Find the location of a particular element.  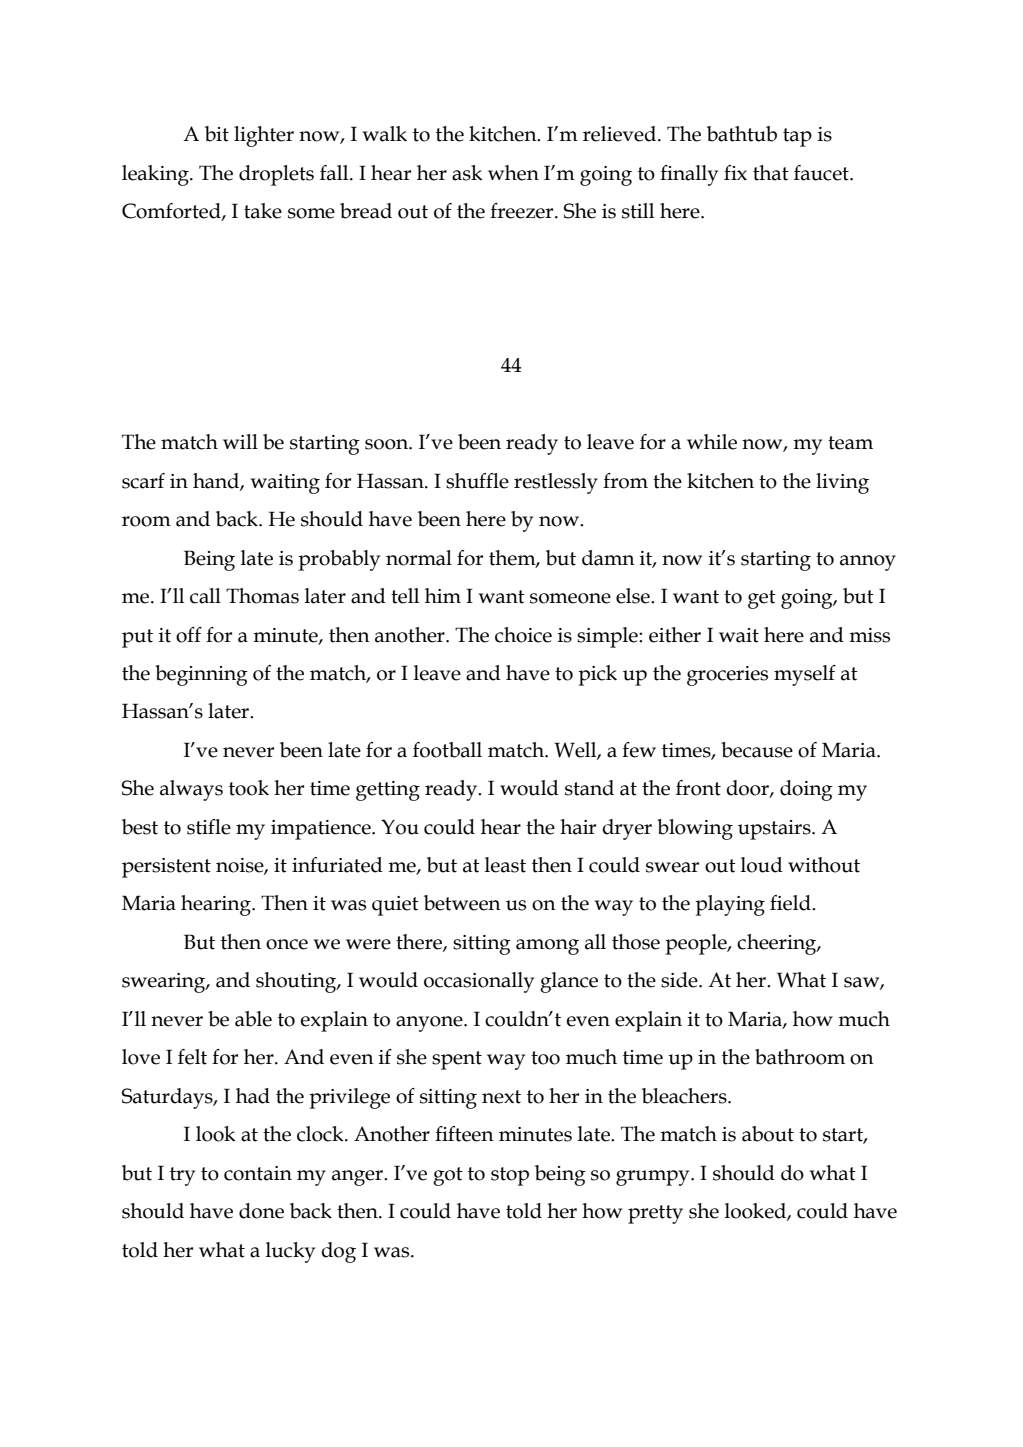

myself is located at coordinates (805, 675).
